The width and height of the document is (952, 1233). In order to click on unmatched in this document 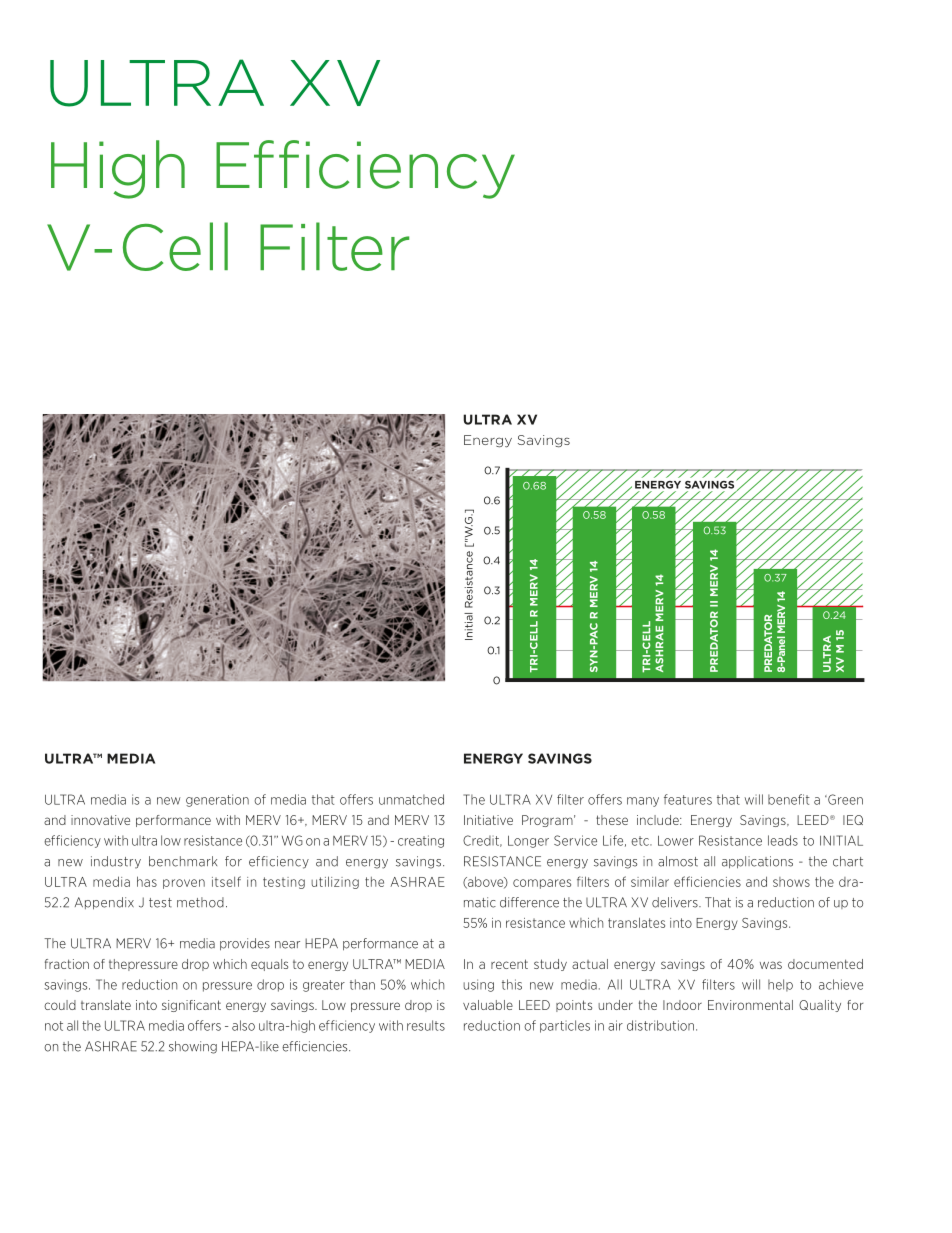, I will do `click(411, 799)`.
